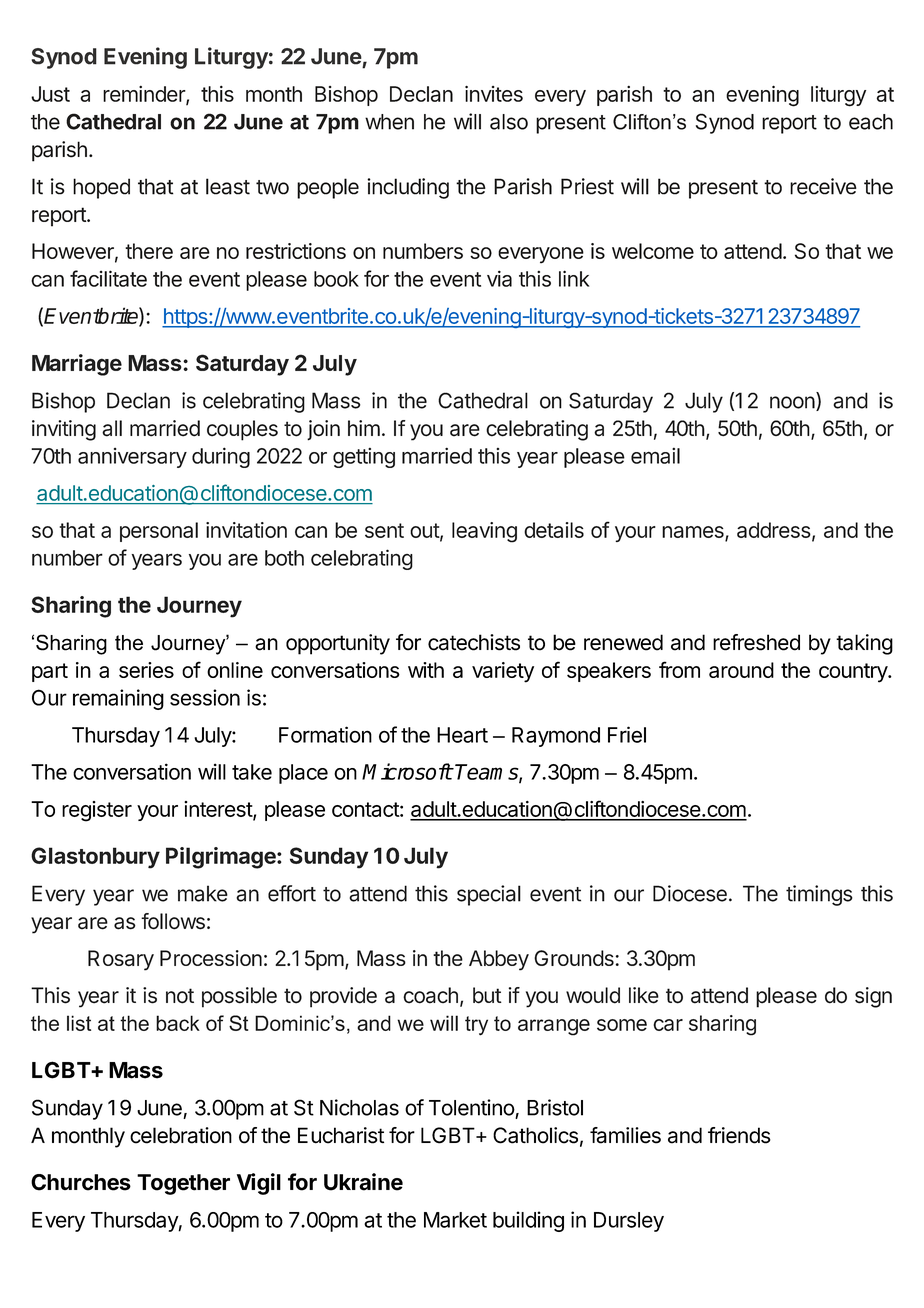 The image size is (924, 1308). I want to click on follows, so click(173, 921).
